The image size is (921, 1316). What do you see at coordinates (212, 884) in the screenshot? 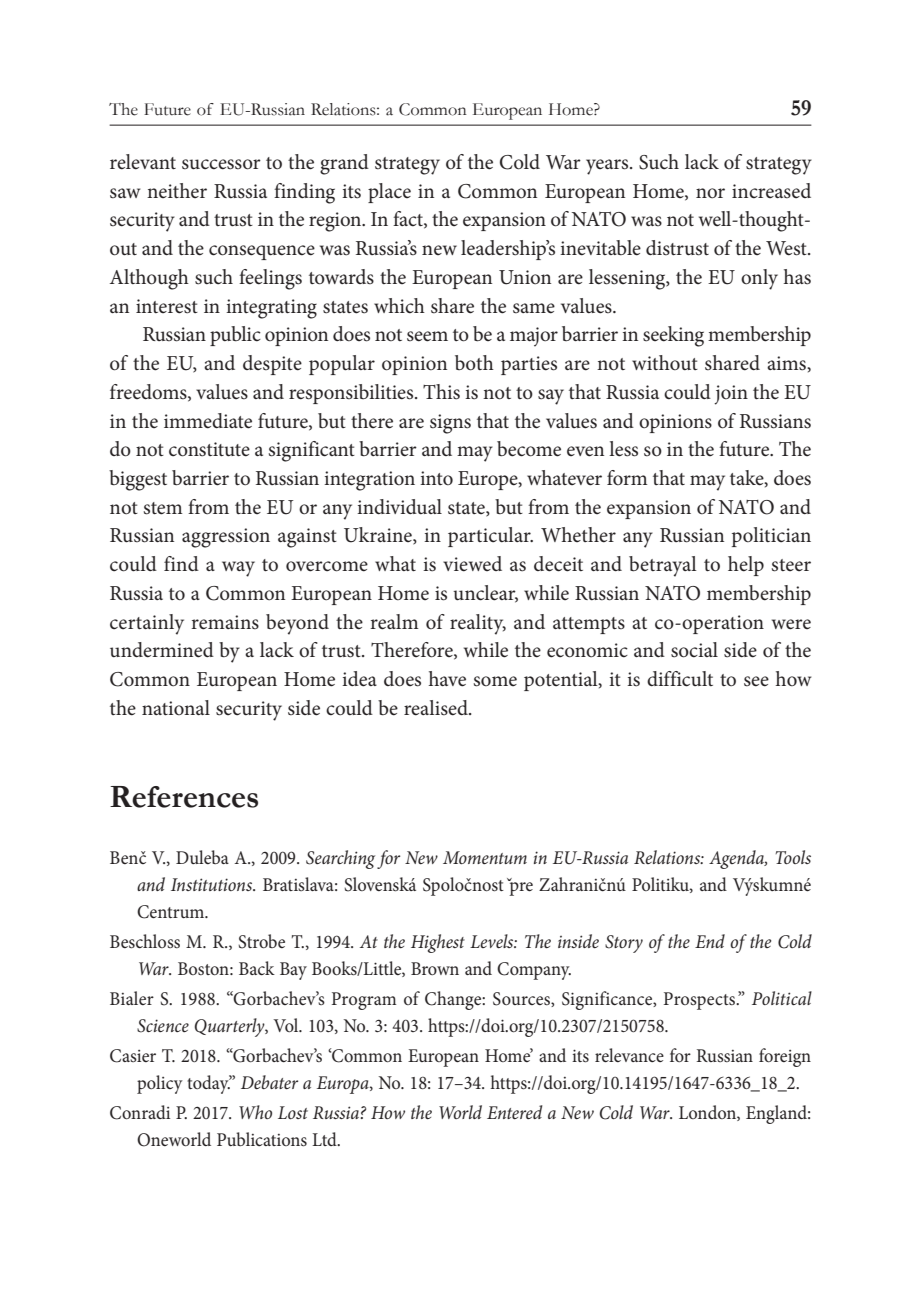
I see `Institutions` at bounding box center [212, 884].
